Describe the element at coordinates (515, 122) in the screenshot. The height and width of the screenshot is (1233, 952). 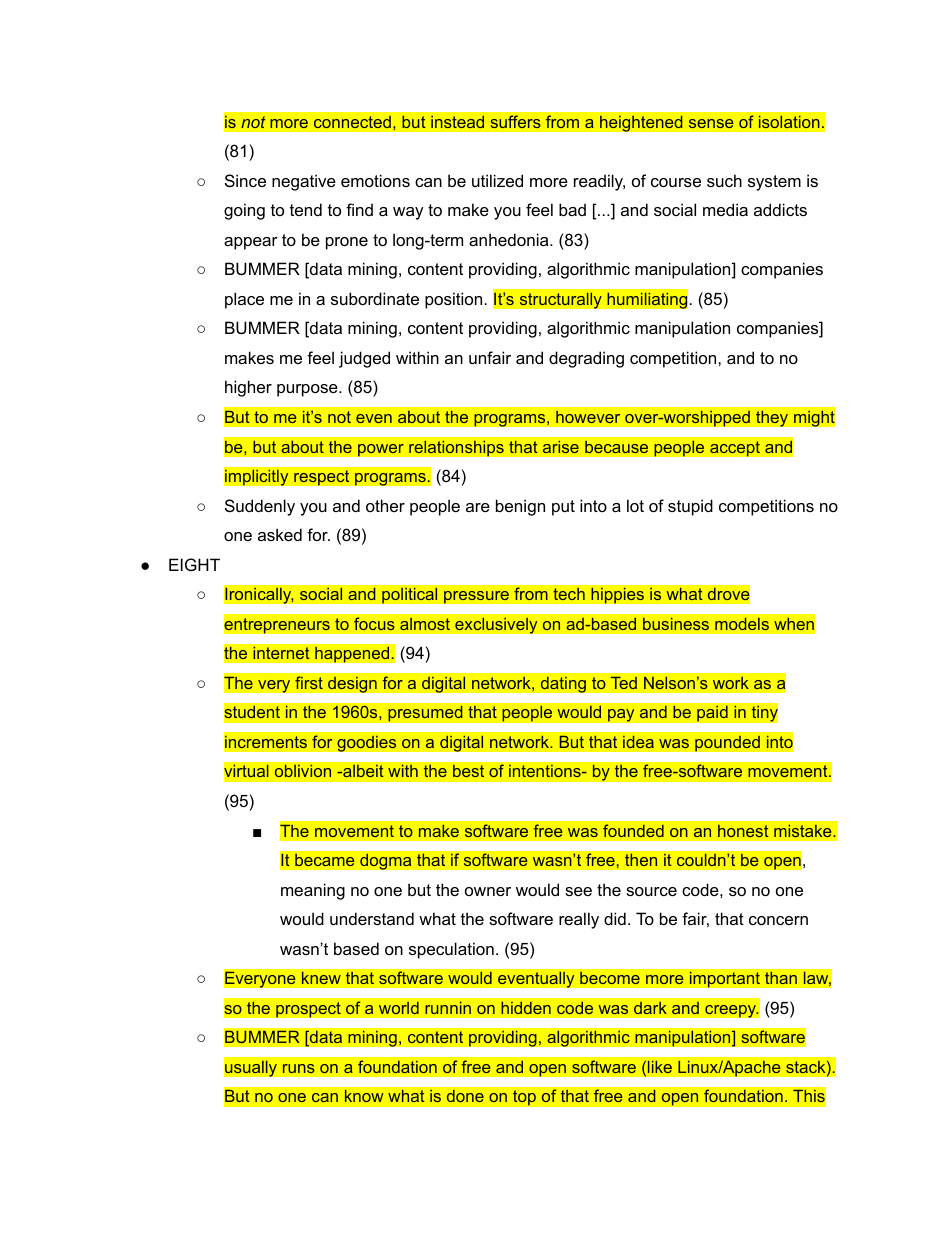
I see `suffers` at that location.
